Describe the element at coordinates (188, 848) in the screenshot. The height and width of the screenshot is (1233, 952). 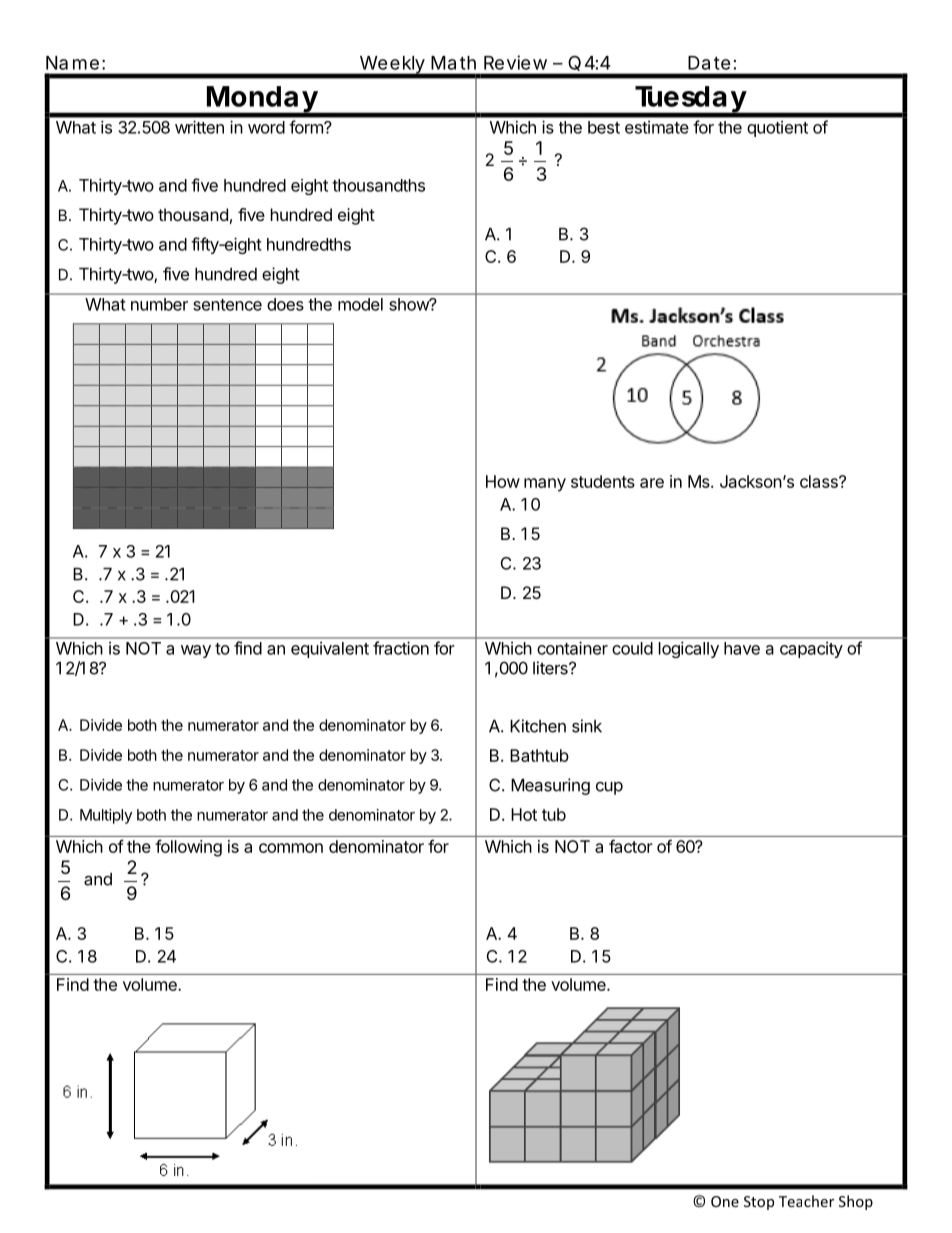
I see `following` at that location.
